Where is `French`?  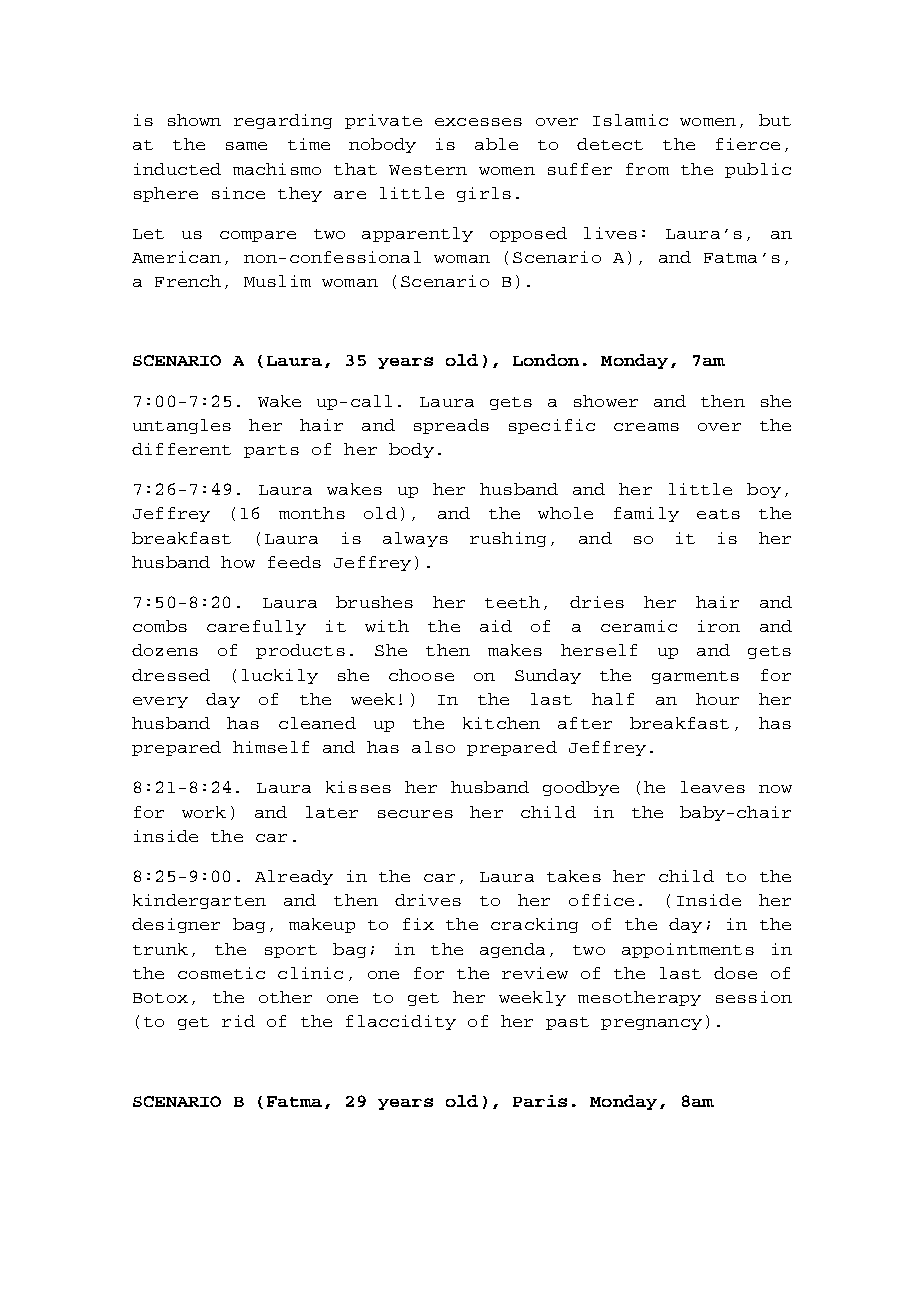
French is located at coordinates (188, 281).
